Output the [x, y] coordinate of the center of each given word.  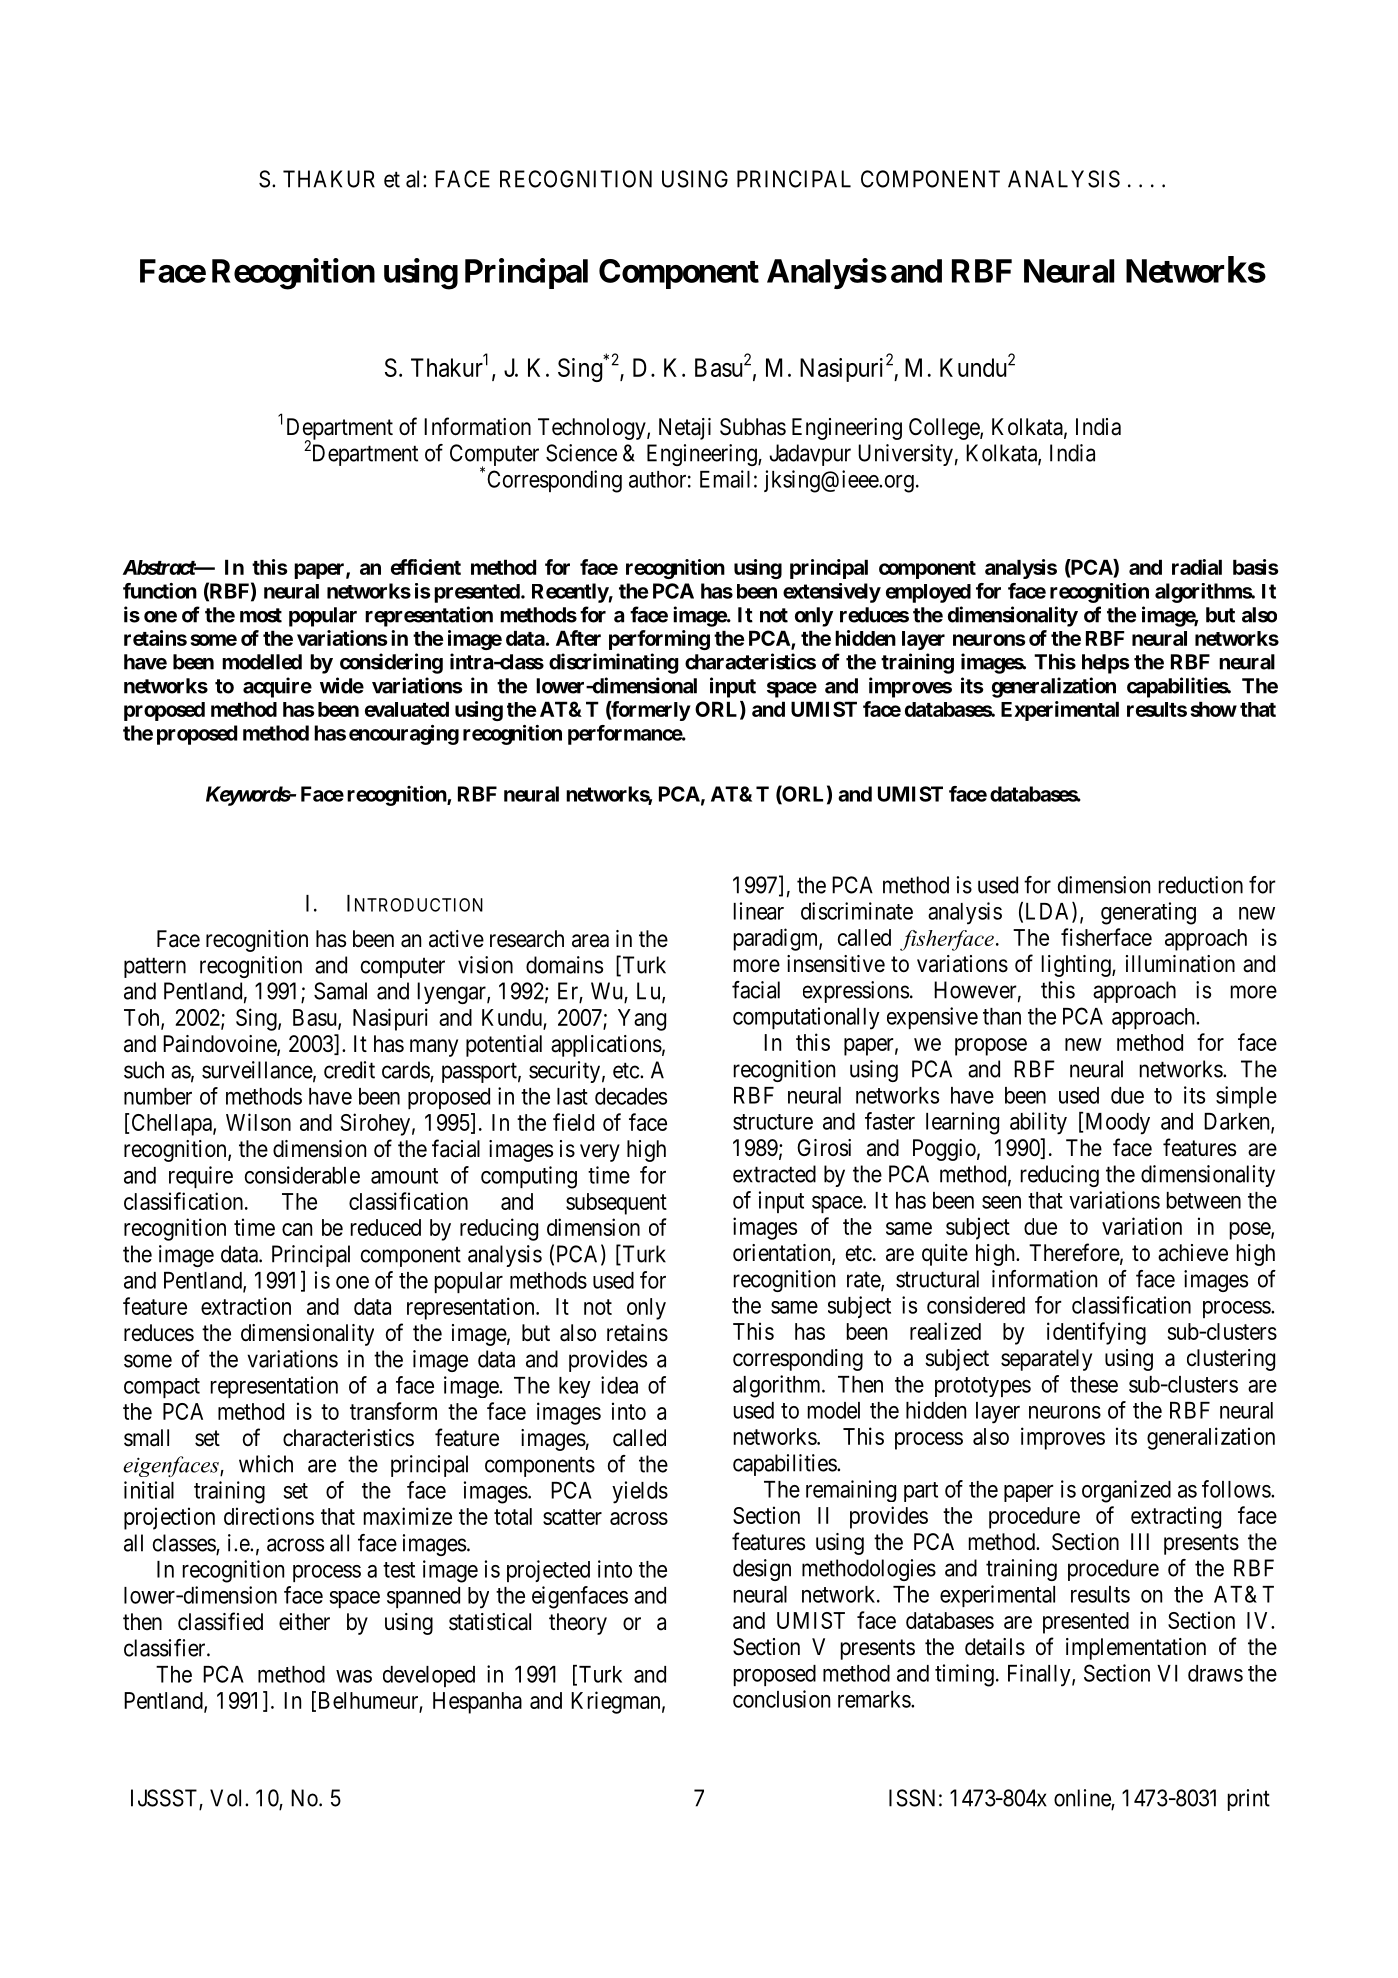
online [1083, 1799]
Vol [228, 1798]
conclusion [781, 1699]
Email [725, 479]
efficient [426, 567]
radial [1197, 567]
